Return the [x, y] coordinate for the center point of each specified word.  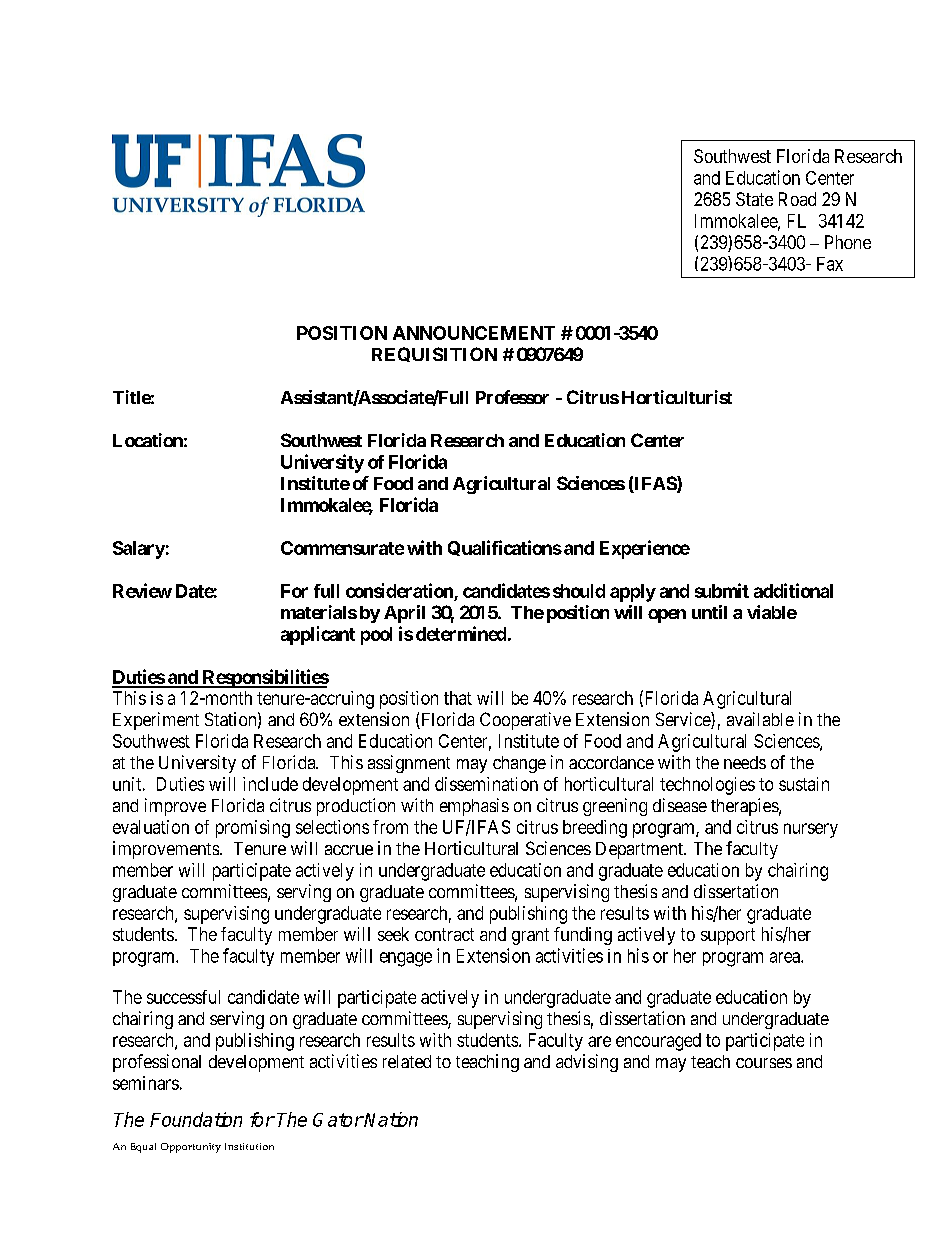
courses [764, 1063]
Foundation [196, 1119]
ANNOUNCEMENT [474, 333]
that [458, 698]
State [754, 199]
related [407, 1061]
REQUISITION [434, 354]
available [760, 719]
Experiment [156, 721]
